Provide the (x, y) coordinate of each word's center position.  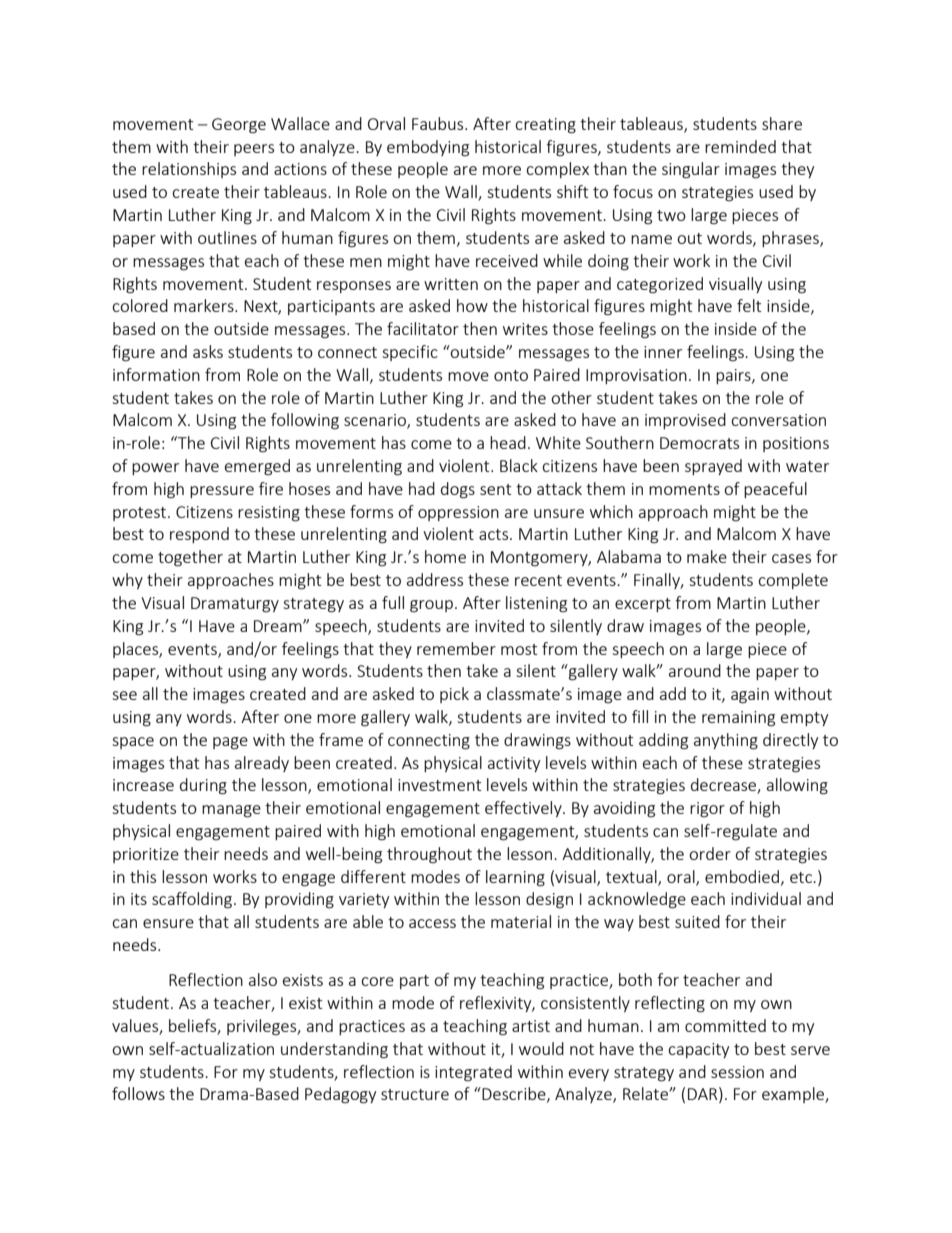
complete (793, 581)
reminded (740, 146)
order (710, 853)
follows (138, 1093)
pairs (734, 376)
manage (231, 811)
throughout (429, 855)
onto (511, 375)
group (431, 606)
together (190, 558)
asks (208, 351)
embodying (428, 148)
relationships (189, 170)
